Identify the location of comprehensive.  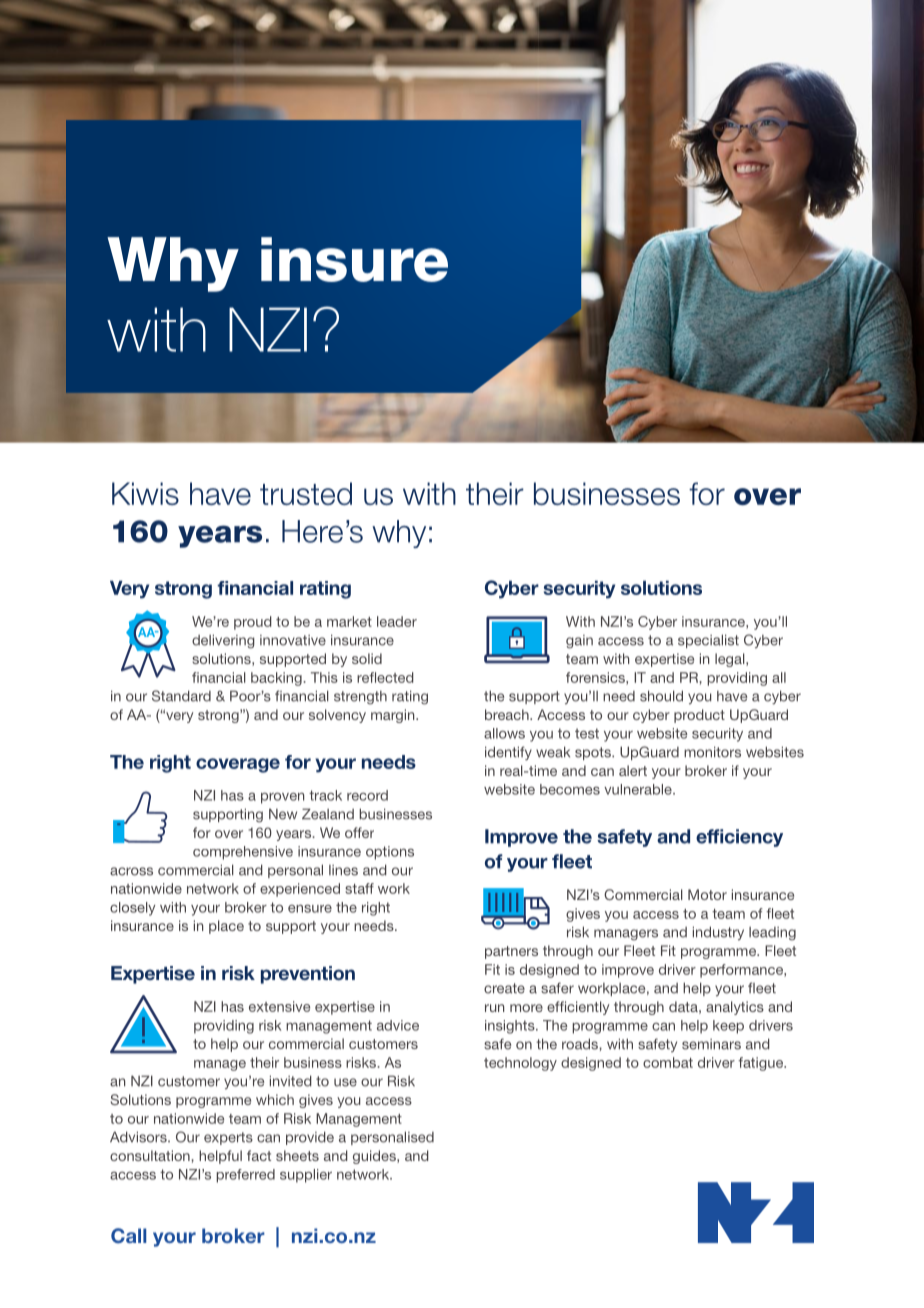
(243, 853).
